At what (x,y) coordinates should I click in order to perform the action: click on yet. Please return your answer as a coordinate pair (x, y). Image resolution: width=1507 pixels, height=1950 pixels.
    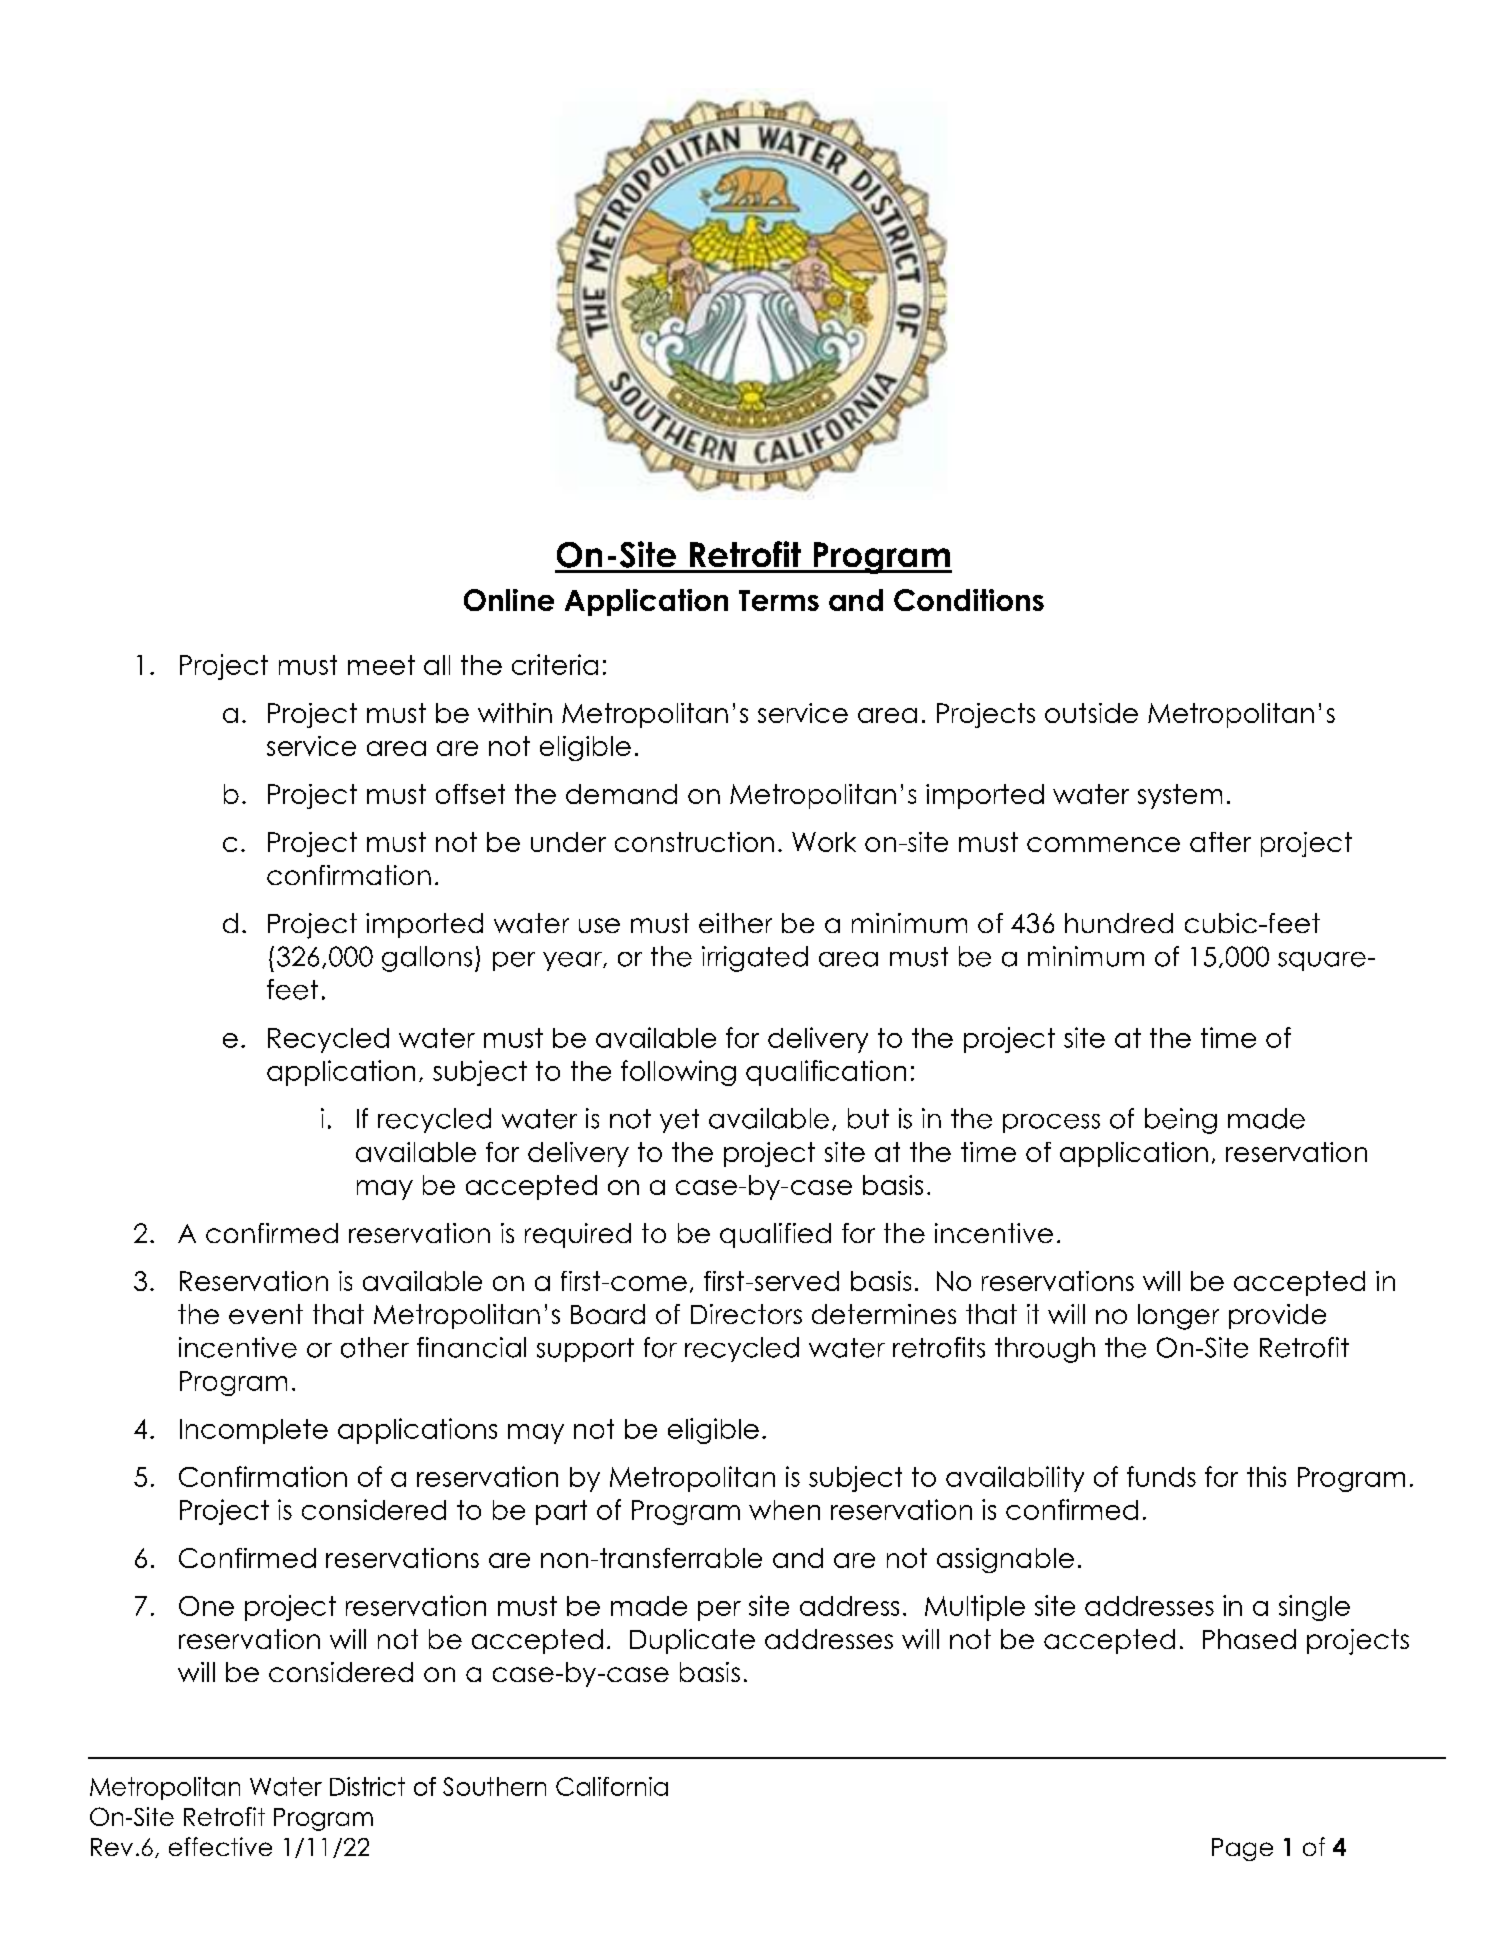
    Looking at the image, I should click on (679, 1121).
